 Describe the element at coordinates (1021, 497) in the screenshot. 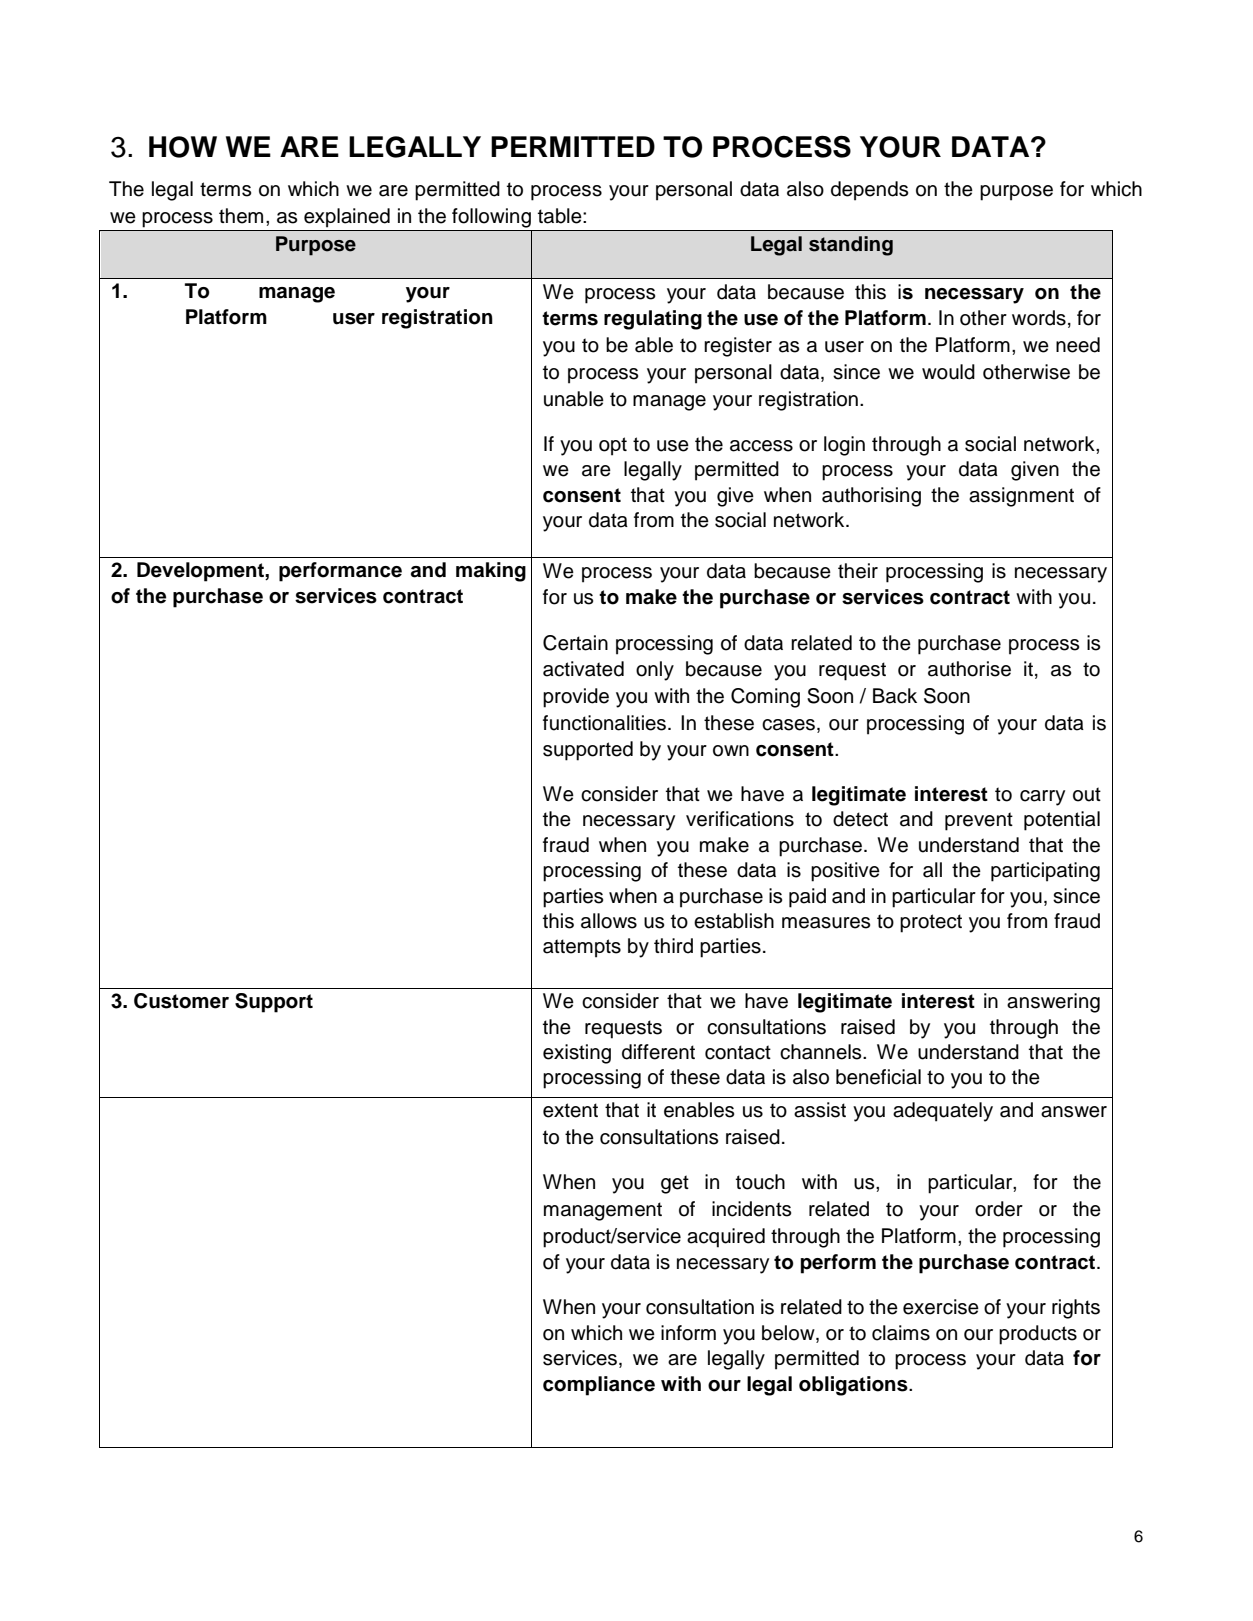

I see `assignment` at that location.
